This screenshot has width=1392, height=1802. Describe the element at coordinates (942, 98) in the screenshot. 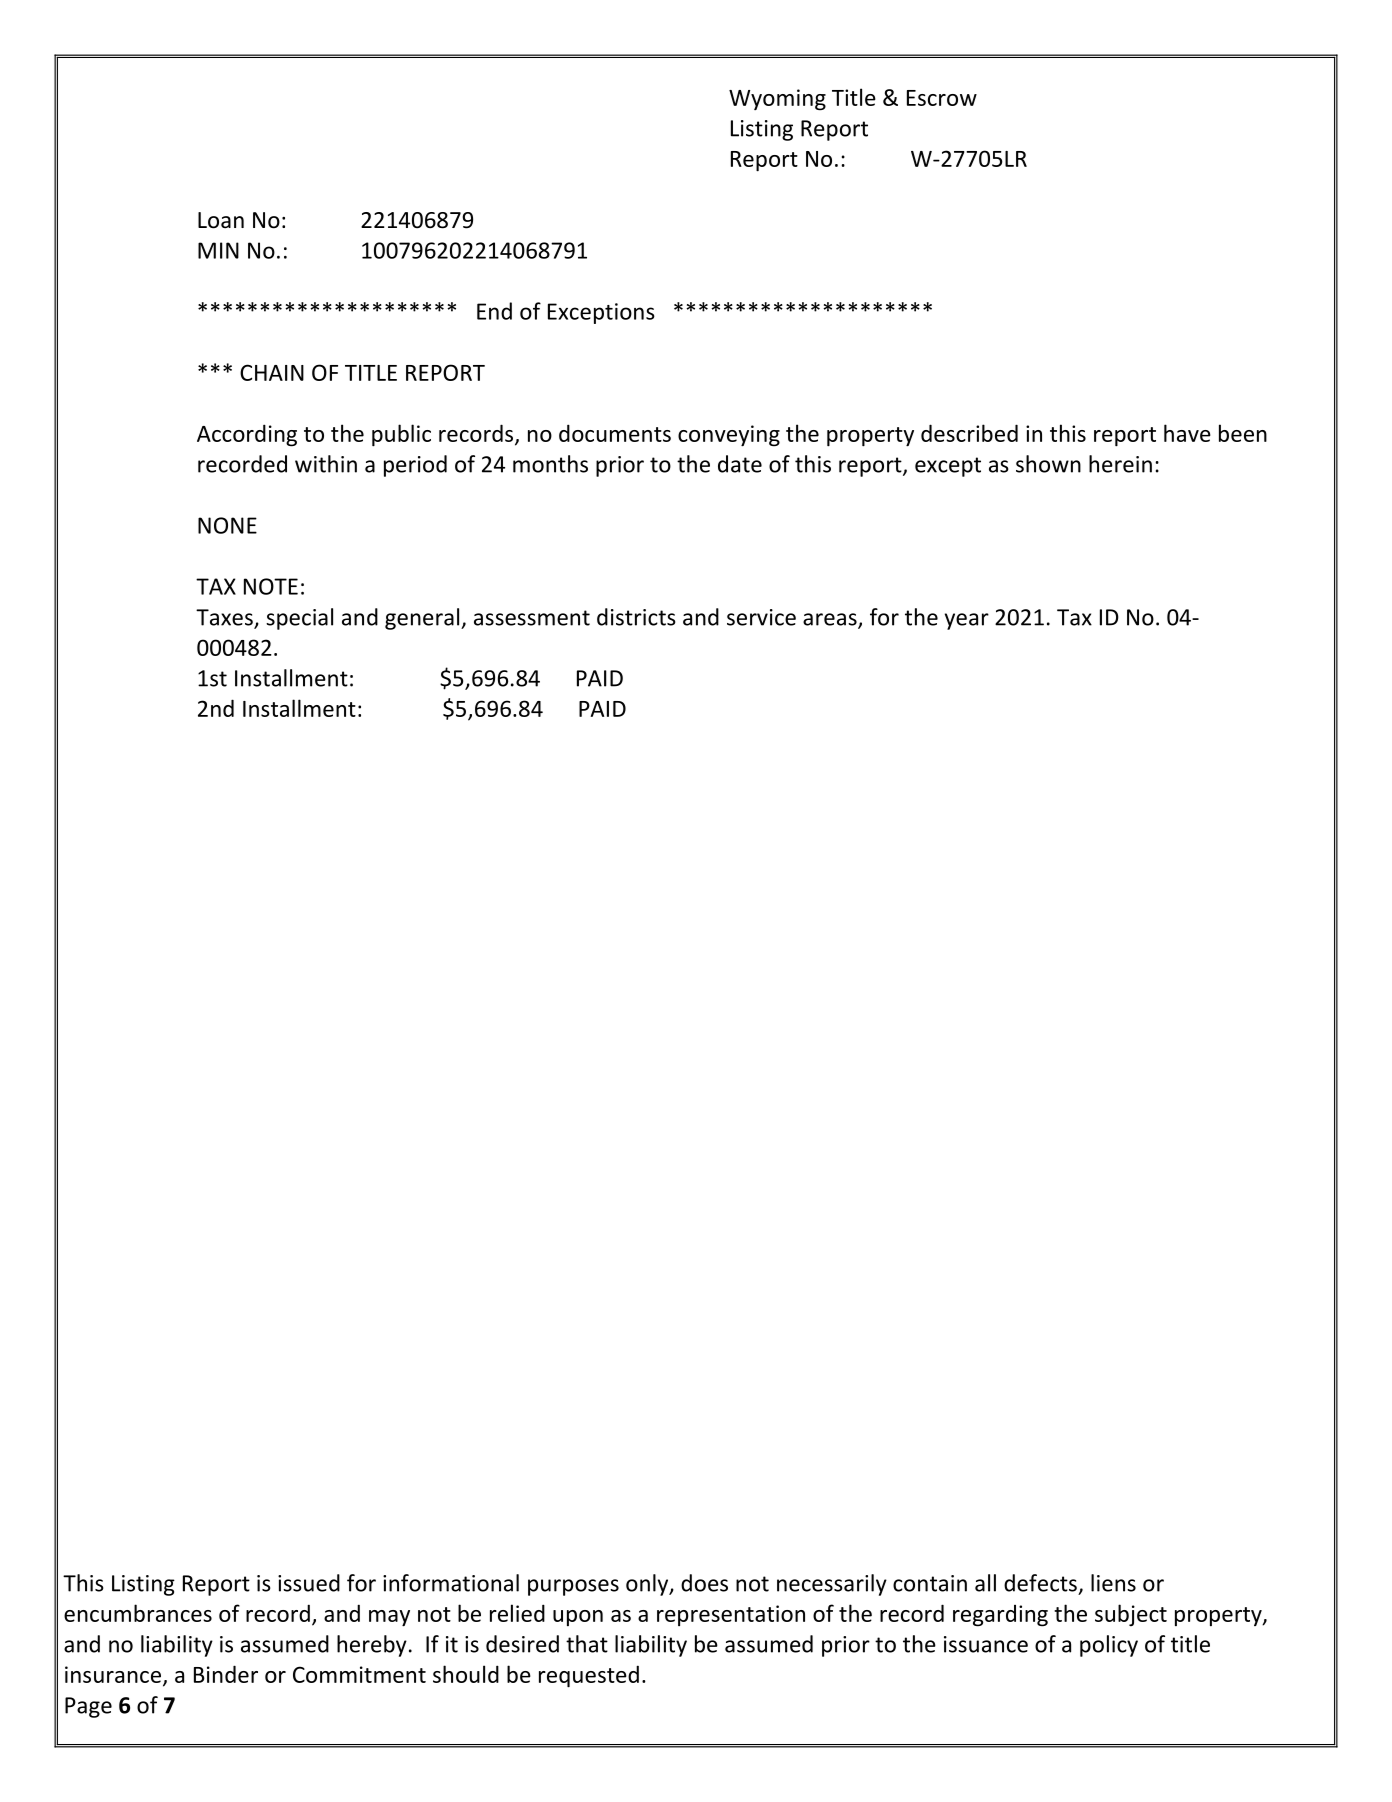

I see `Escrow` at that location.
